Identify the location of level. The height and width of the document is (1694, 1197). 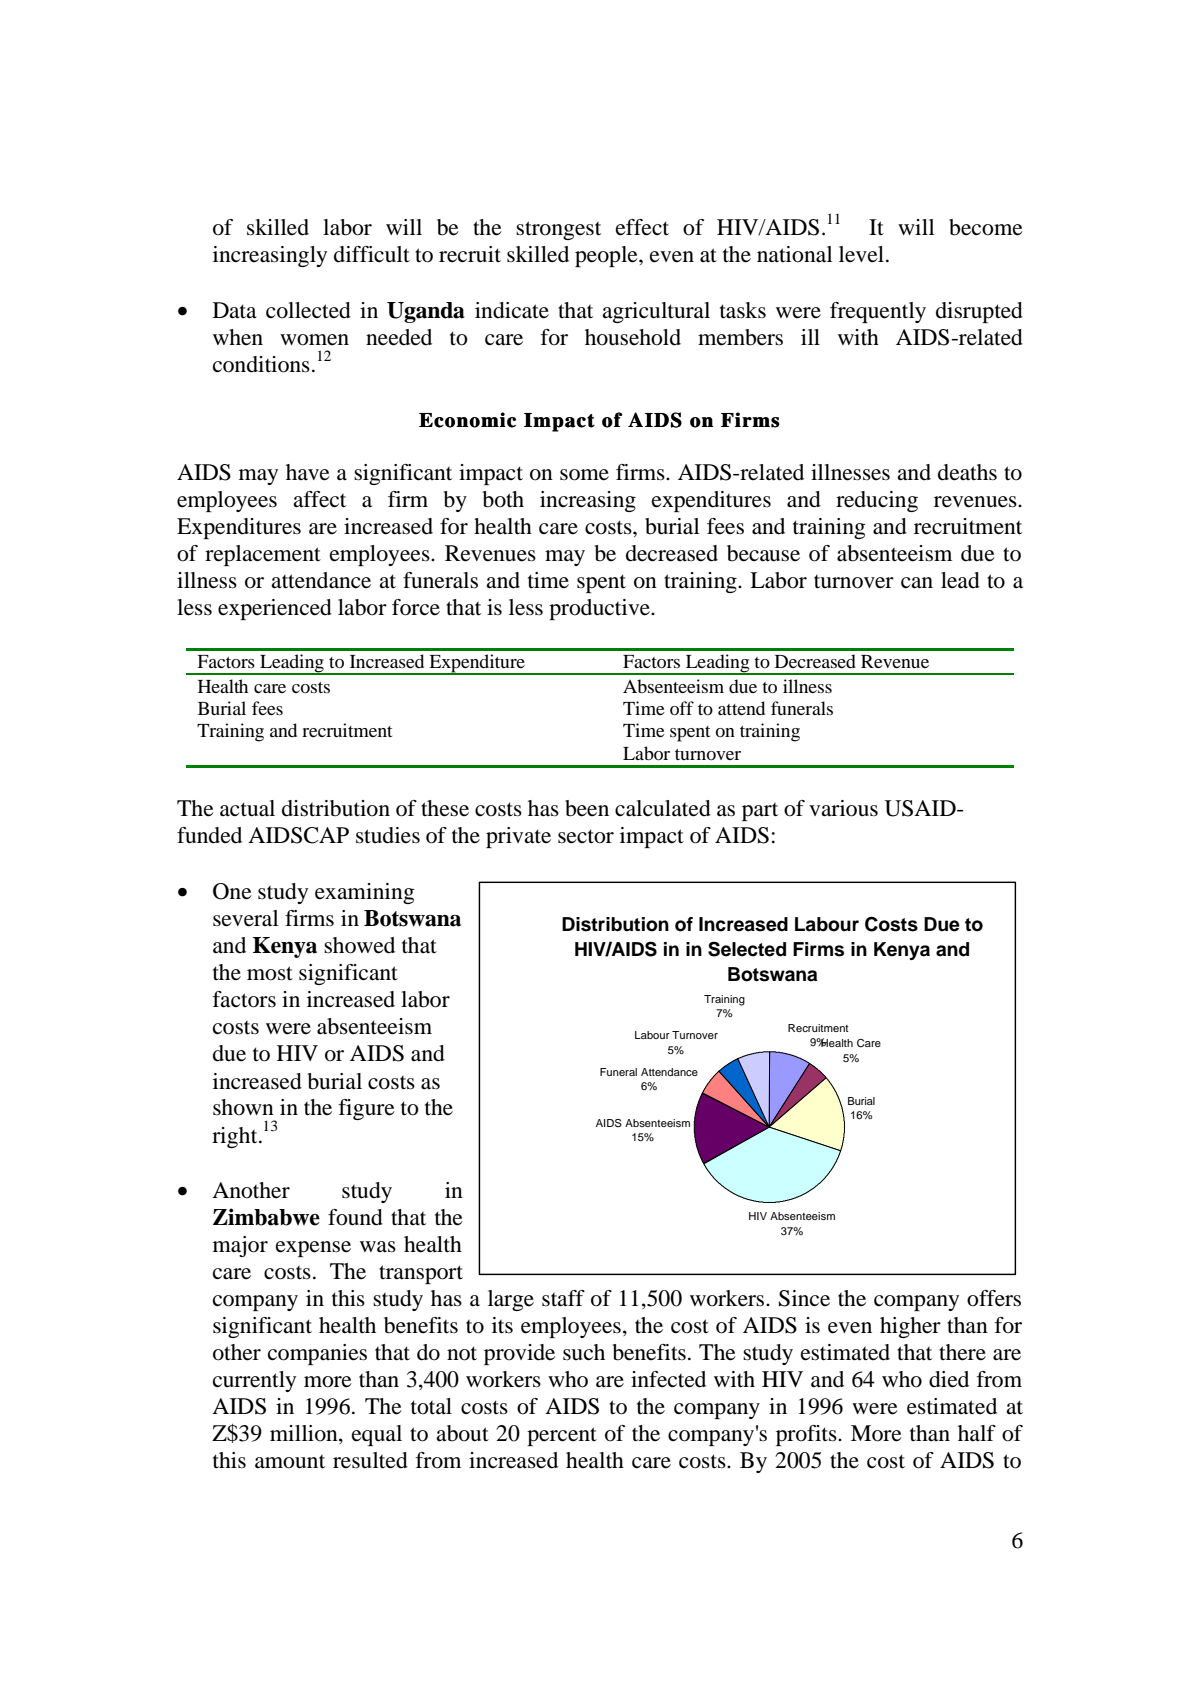
(861, 254).
